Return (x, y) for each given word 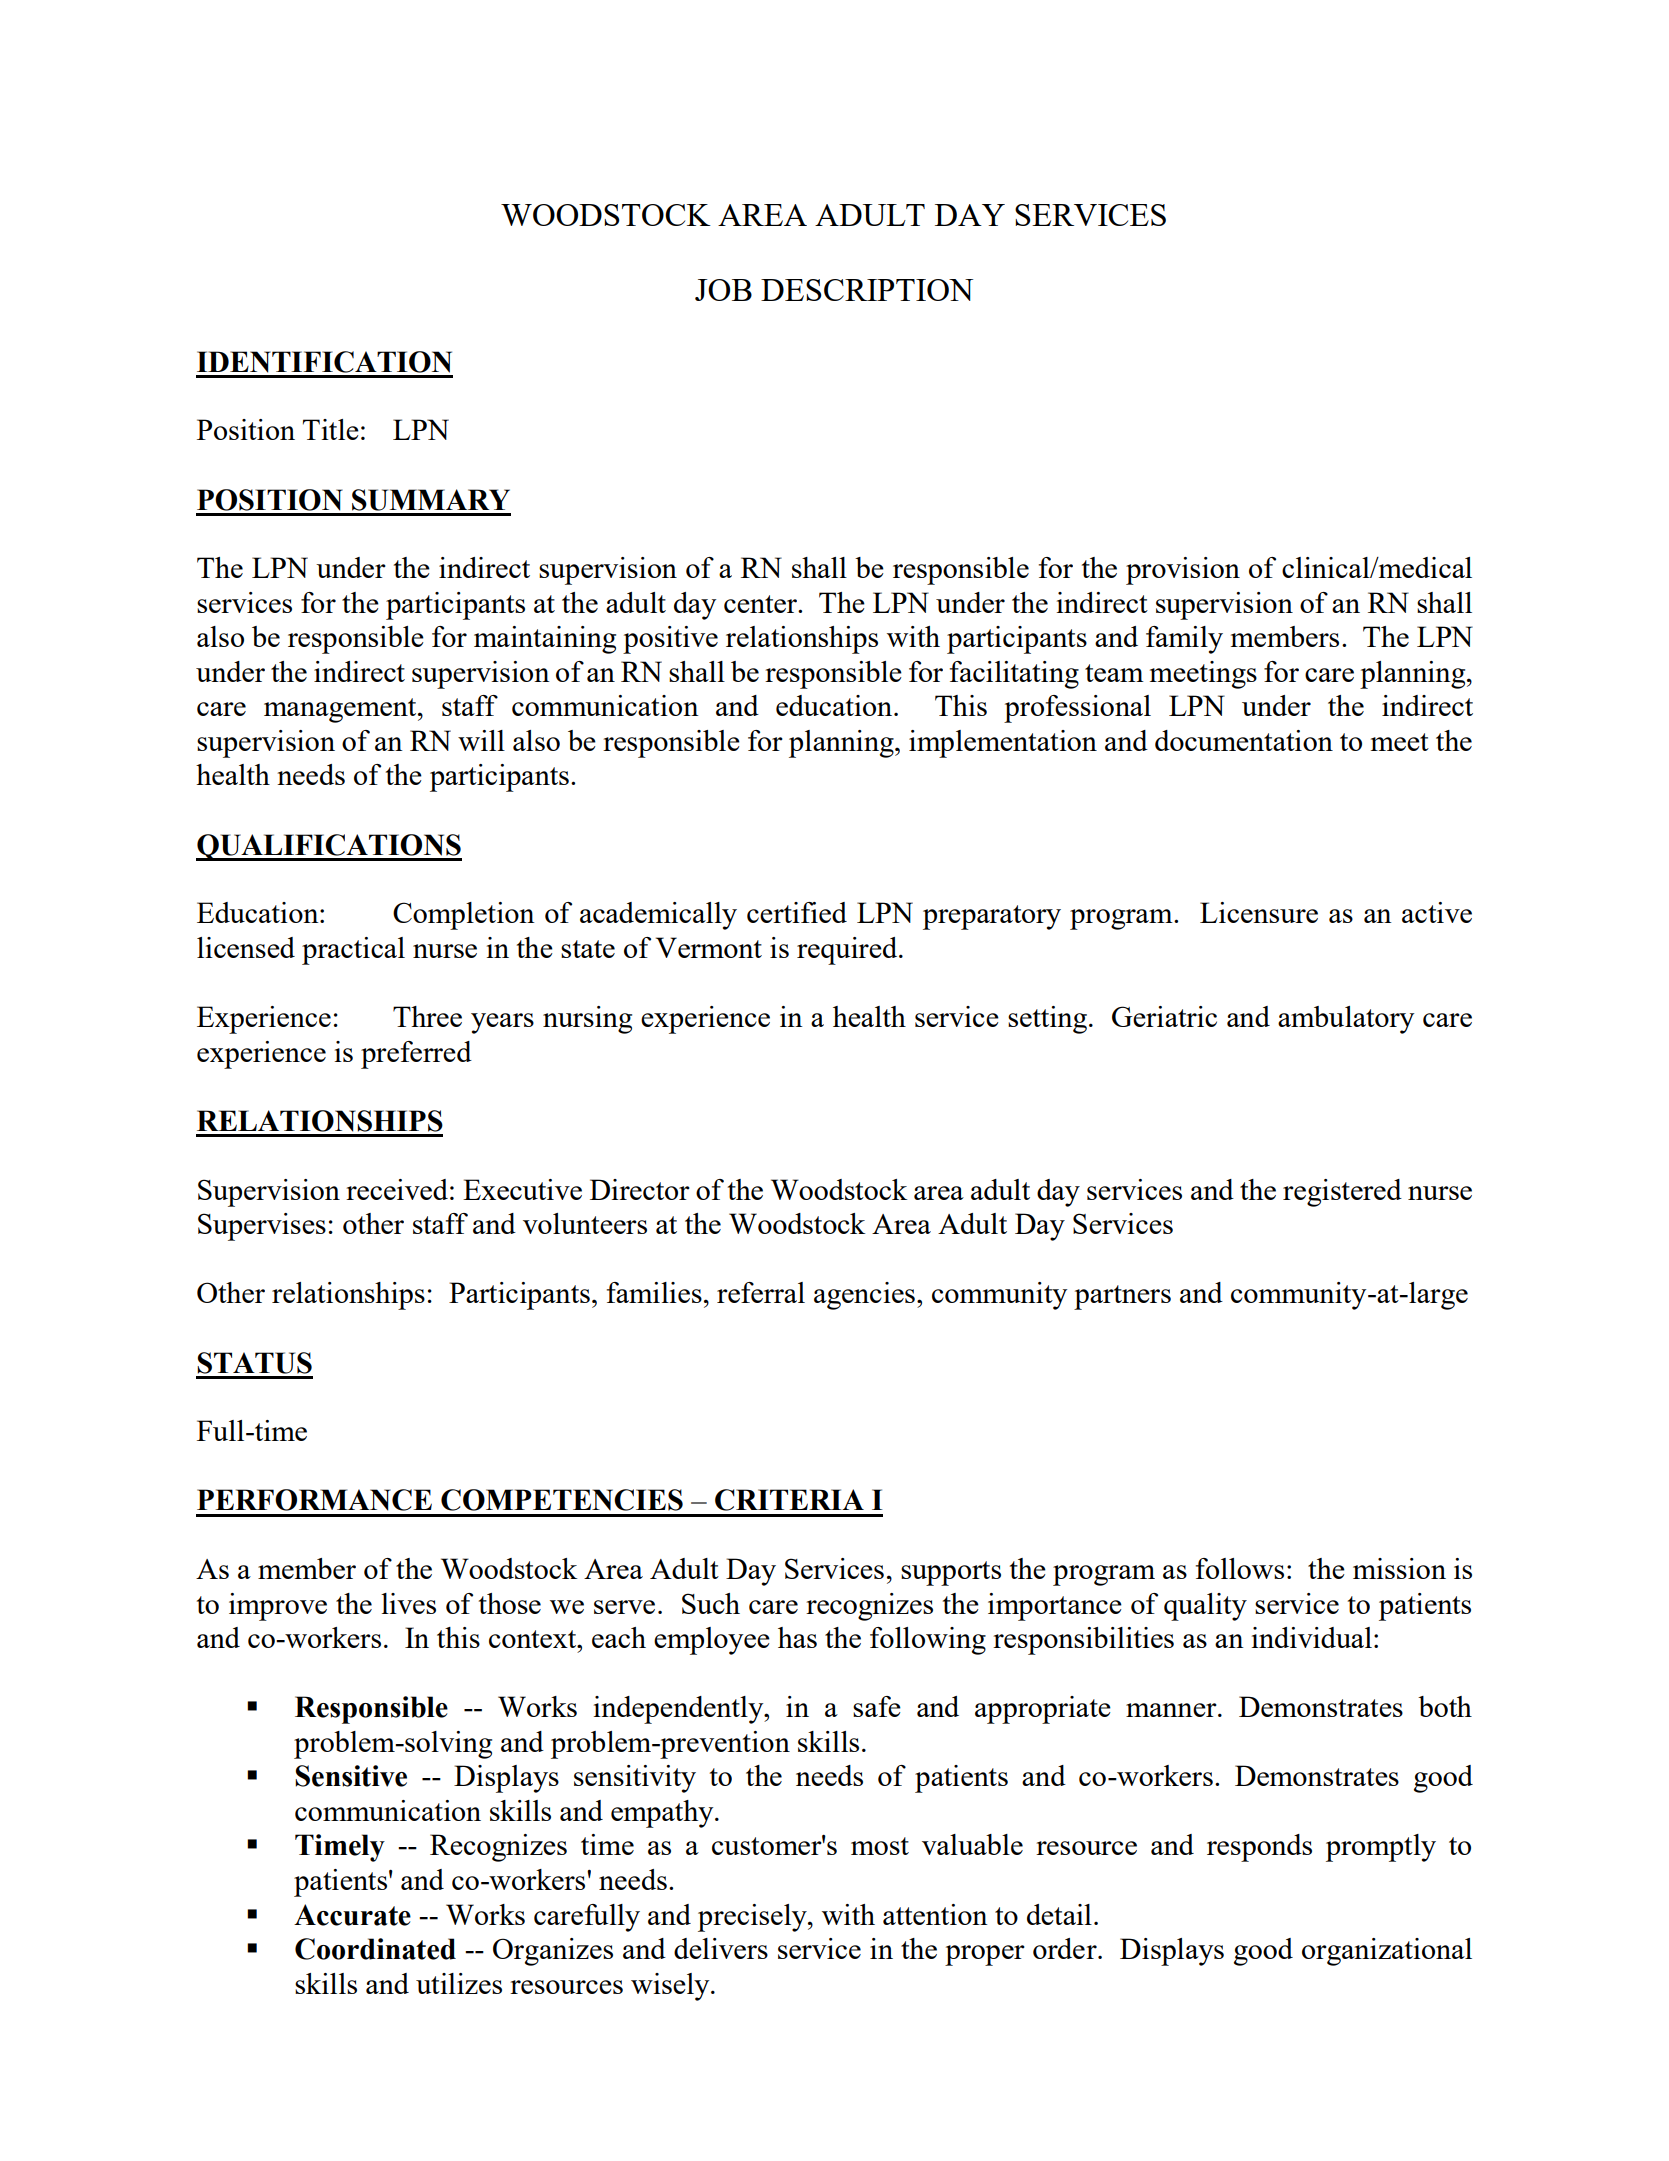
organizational (1387, 1952)
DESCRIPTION (867, 290)
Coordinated (375, 1949)
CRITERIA (789, 1500)
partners (1122, 1297)
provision (1183, 571)
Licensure (1259, 912)
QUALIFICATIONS (329, 847)
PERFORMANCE (314, 1500)
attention (935, 1914)
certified (797, 912)
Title (331, 429)
